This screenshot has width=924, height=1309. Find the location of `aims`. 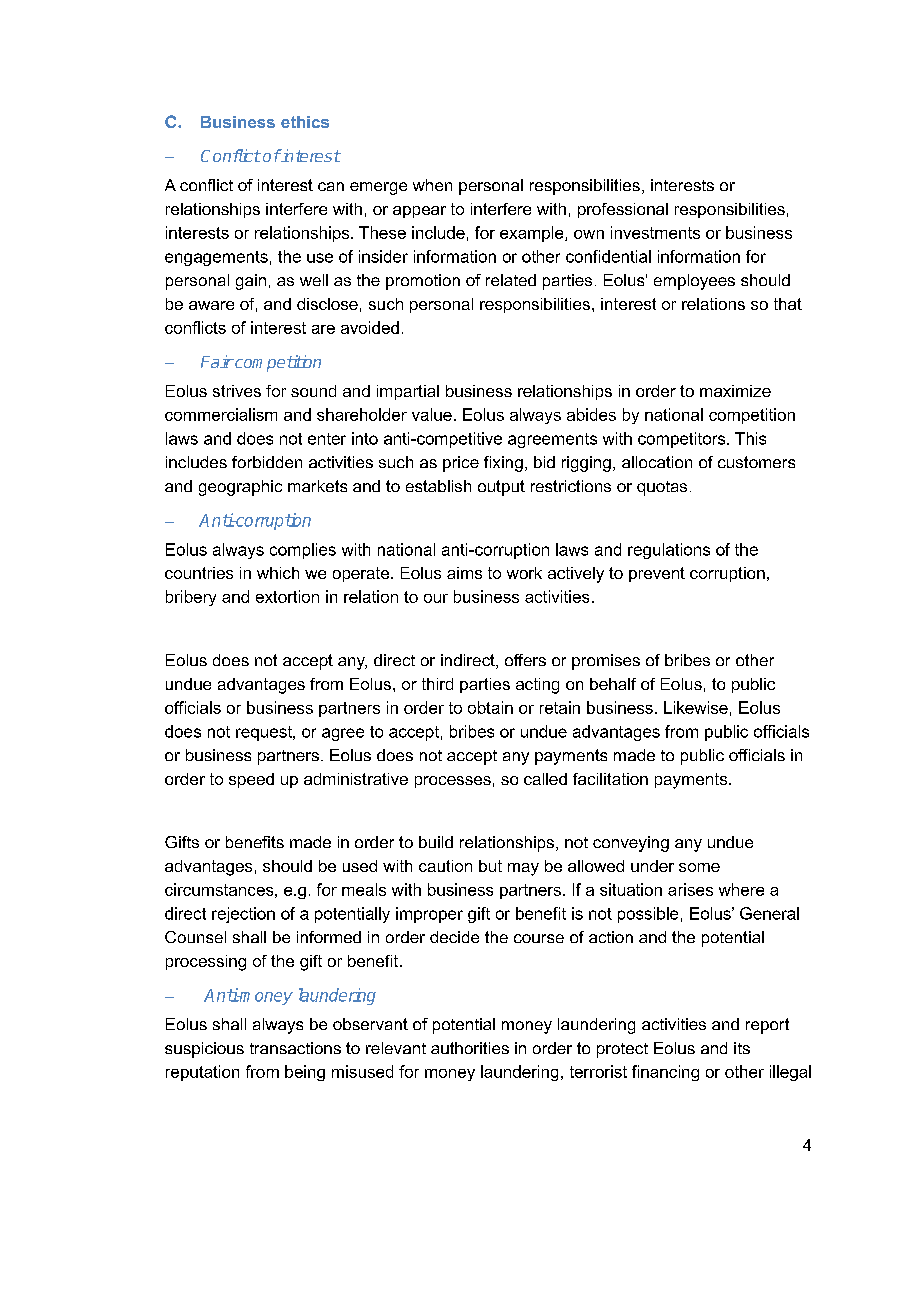

aims is located at coordinates (464, 573).
